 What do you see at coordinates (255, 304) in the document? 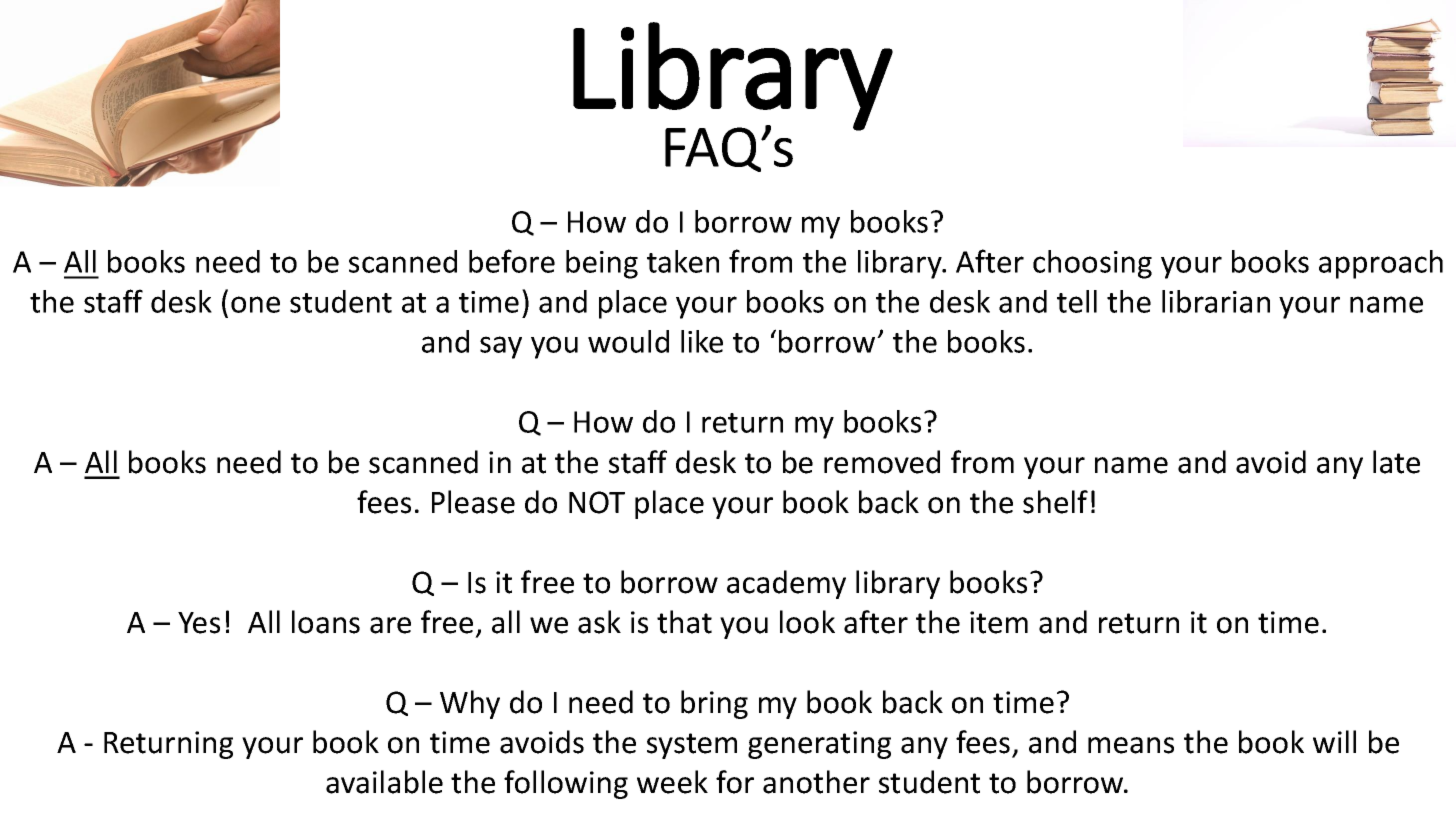
I see `one` at bounding box center [255, 304].
